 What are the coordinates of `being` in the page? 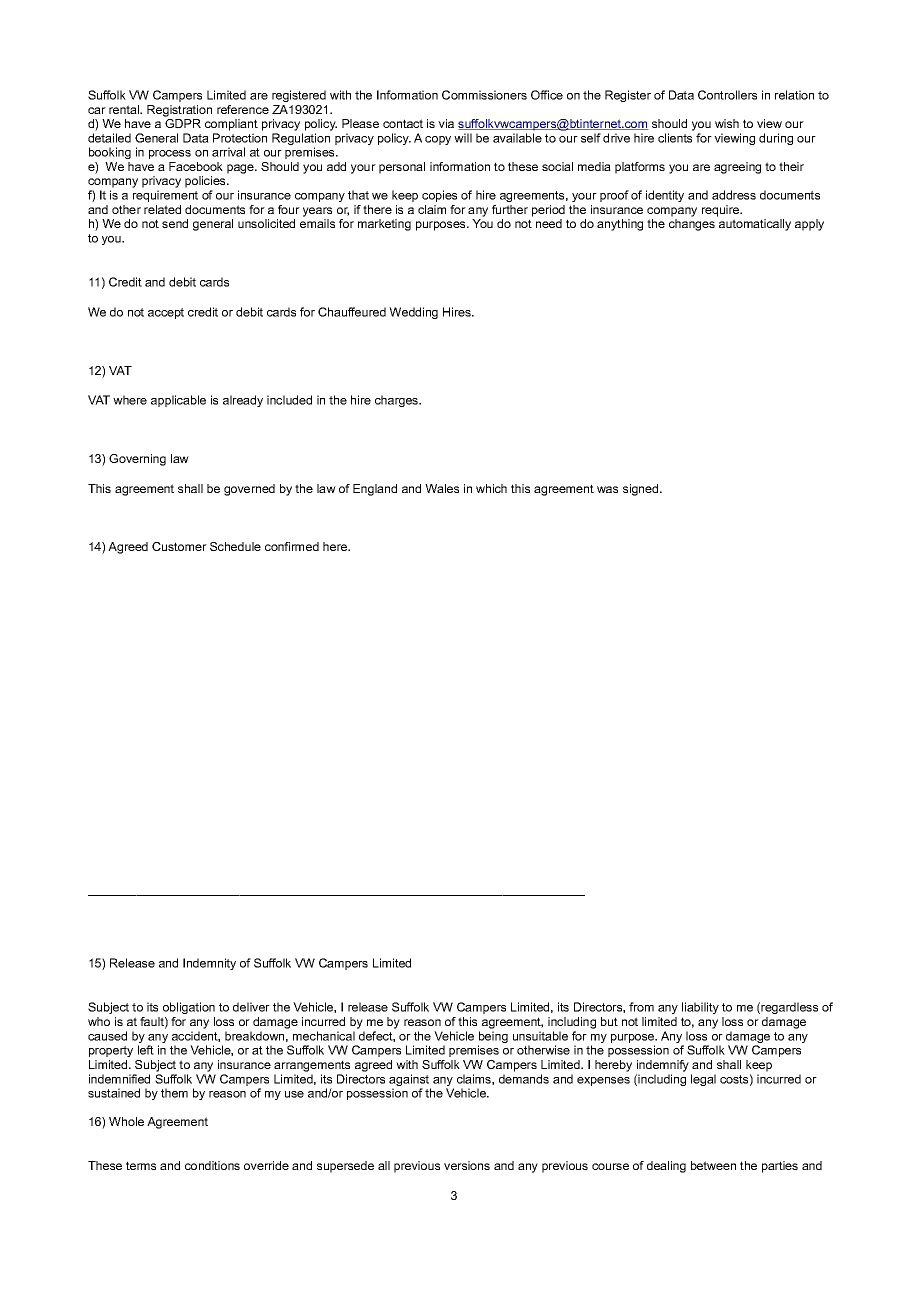 It's located at (493, 1038).
